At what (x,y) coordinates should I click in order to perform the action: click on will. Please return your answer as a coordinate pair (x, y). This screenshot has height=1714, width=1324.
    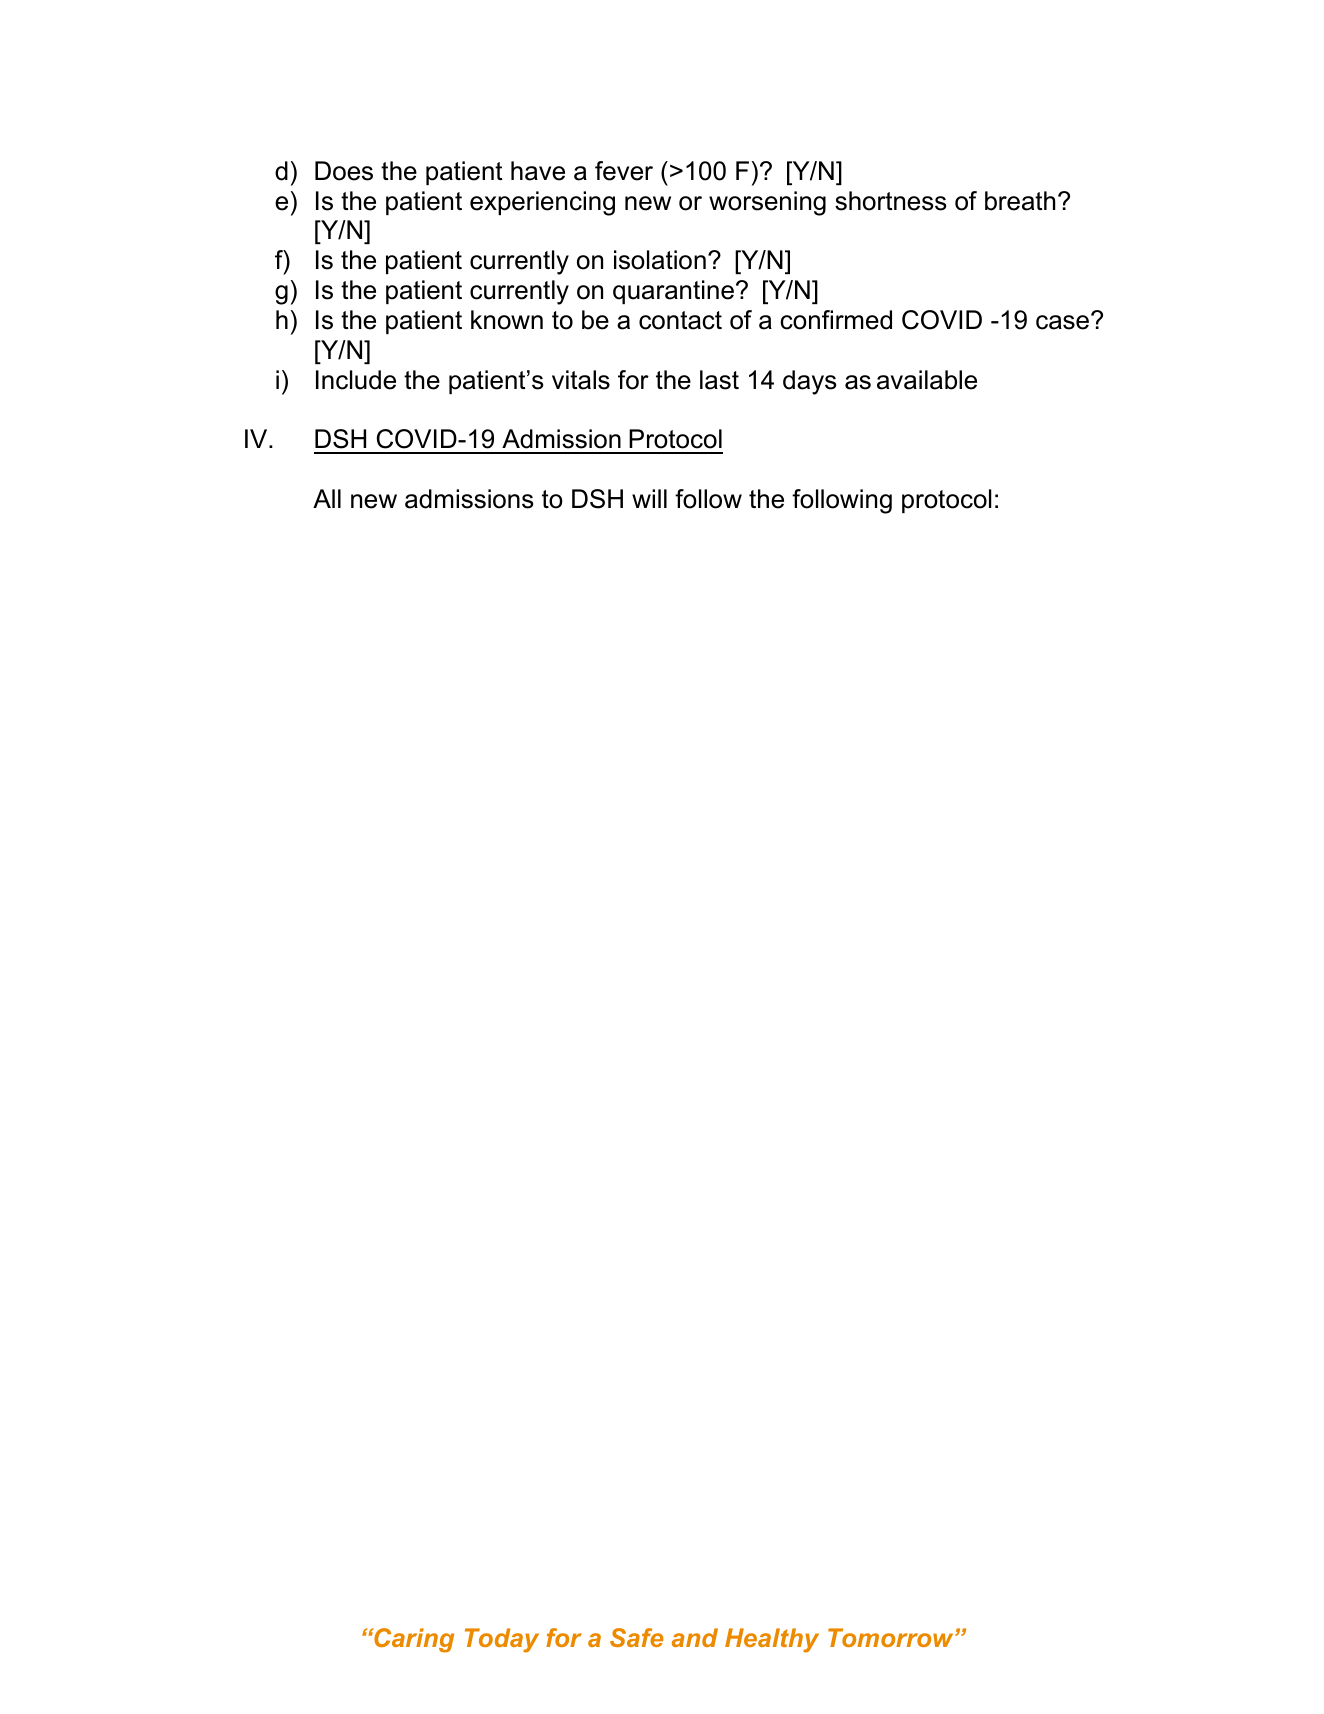
    Looking at the image, I should click on (649, 498).
